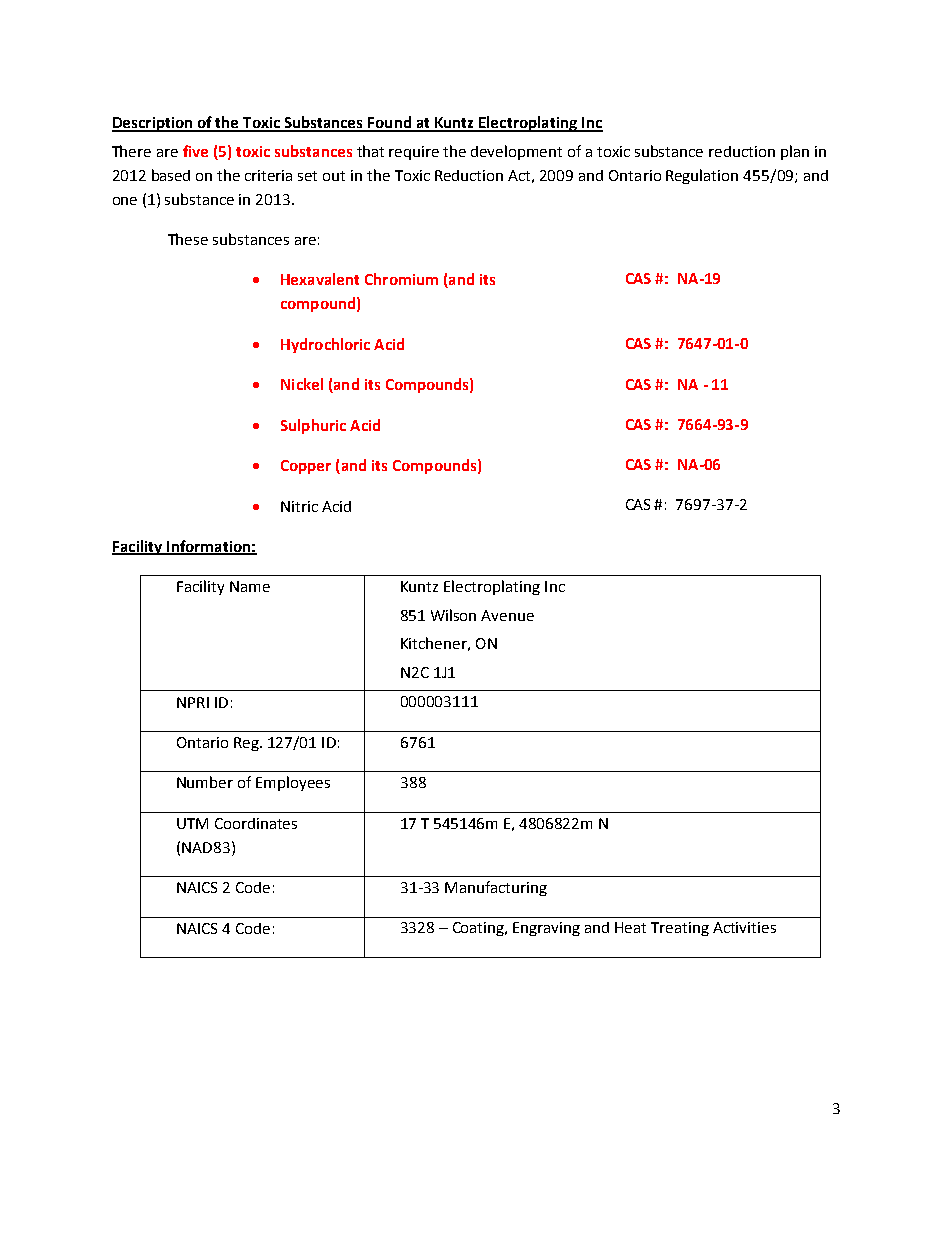 Image resolution: width=952 pixels, height=1233 pixels. Describe the element at coordinates (299, 506) in the page. I see `Nitric` at that location.
